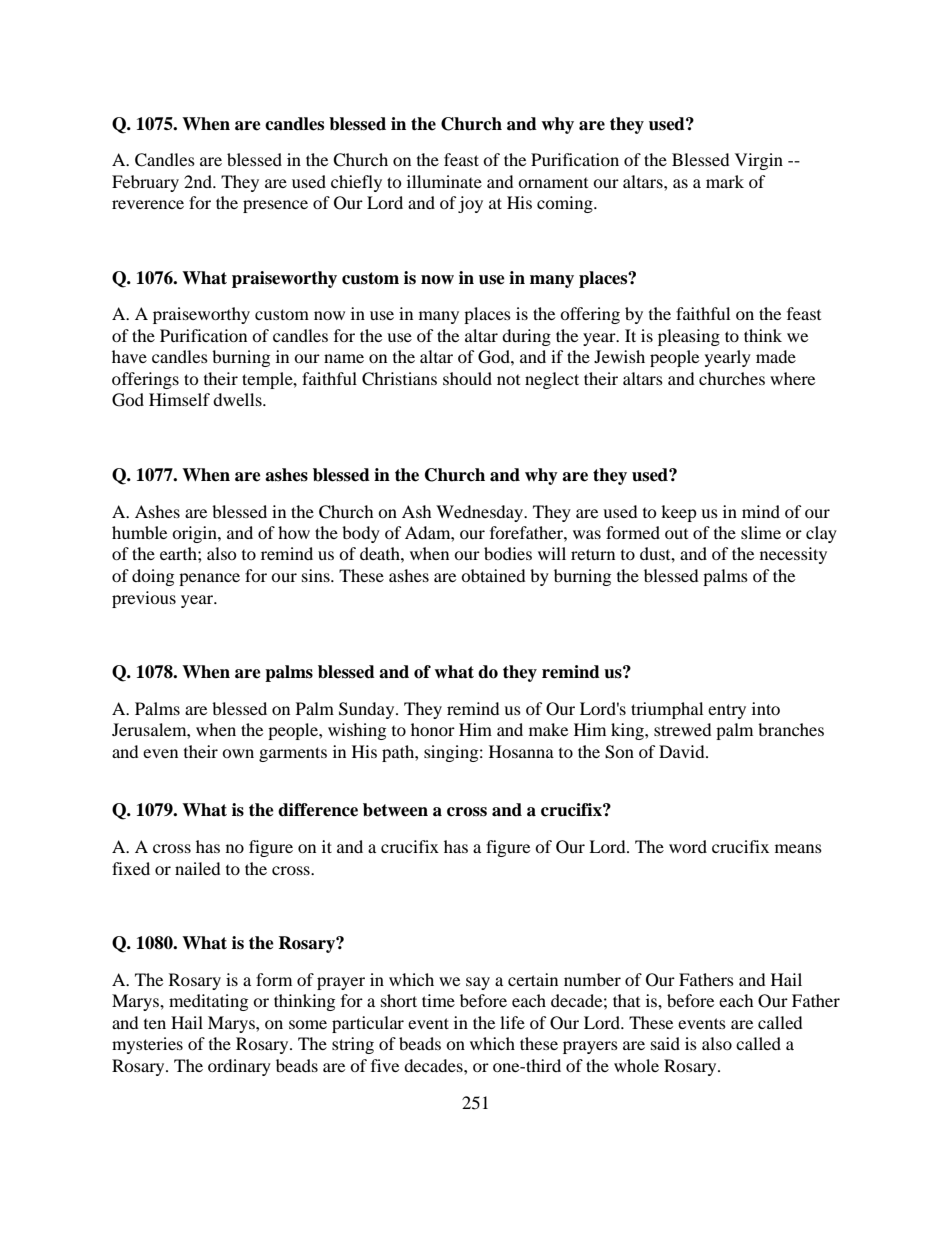 The image size is (952, 1233). Describe the element at coordinates (481, 513) in the screenshot. I see `Wednesday` at that location.
